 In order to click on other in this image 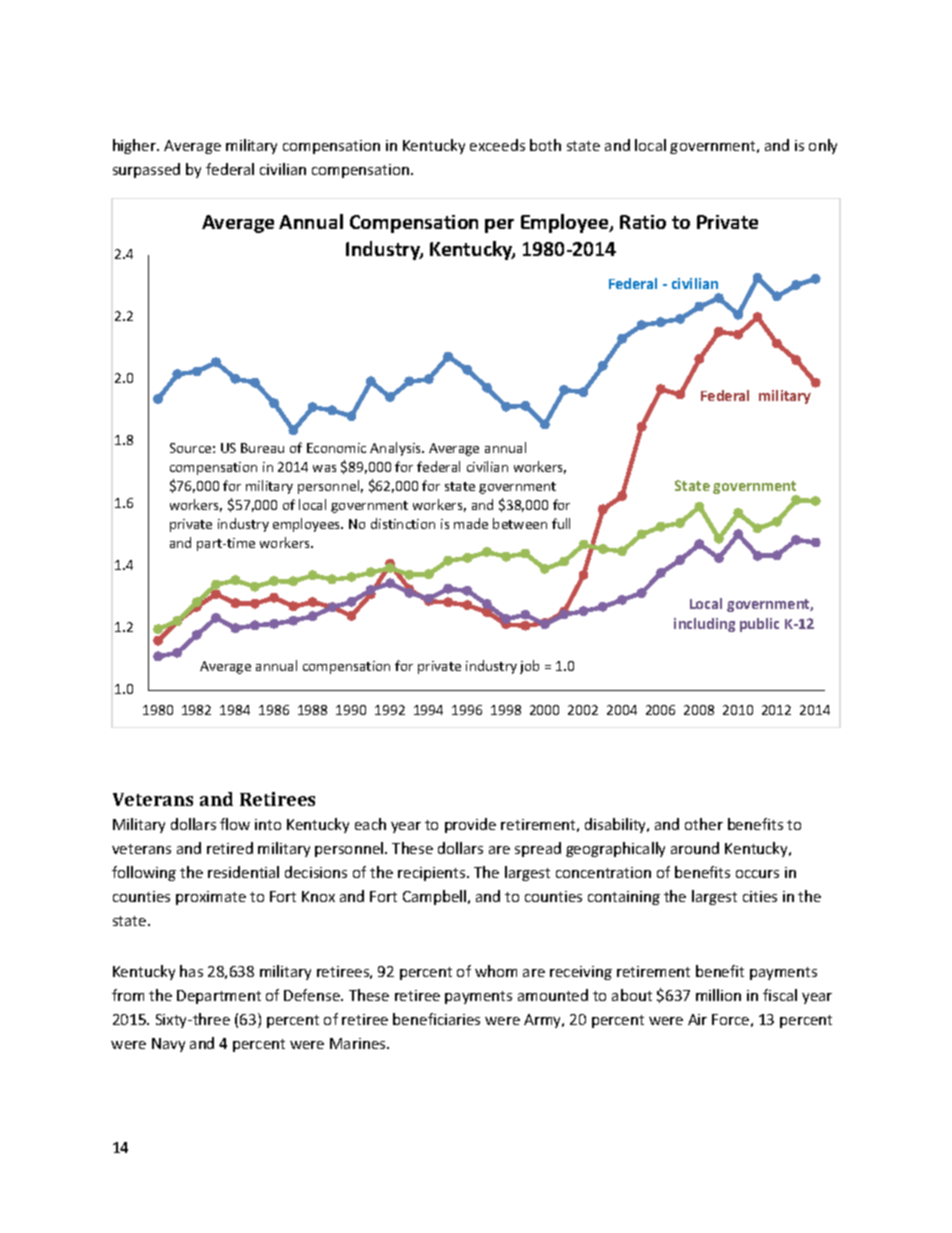, I will do `click(704, 824)`.
